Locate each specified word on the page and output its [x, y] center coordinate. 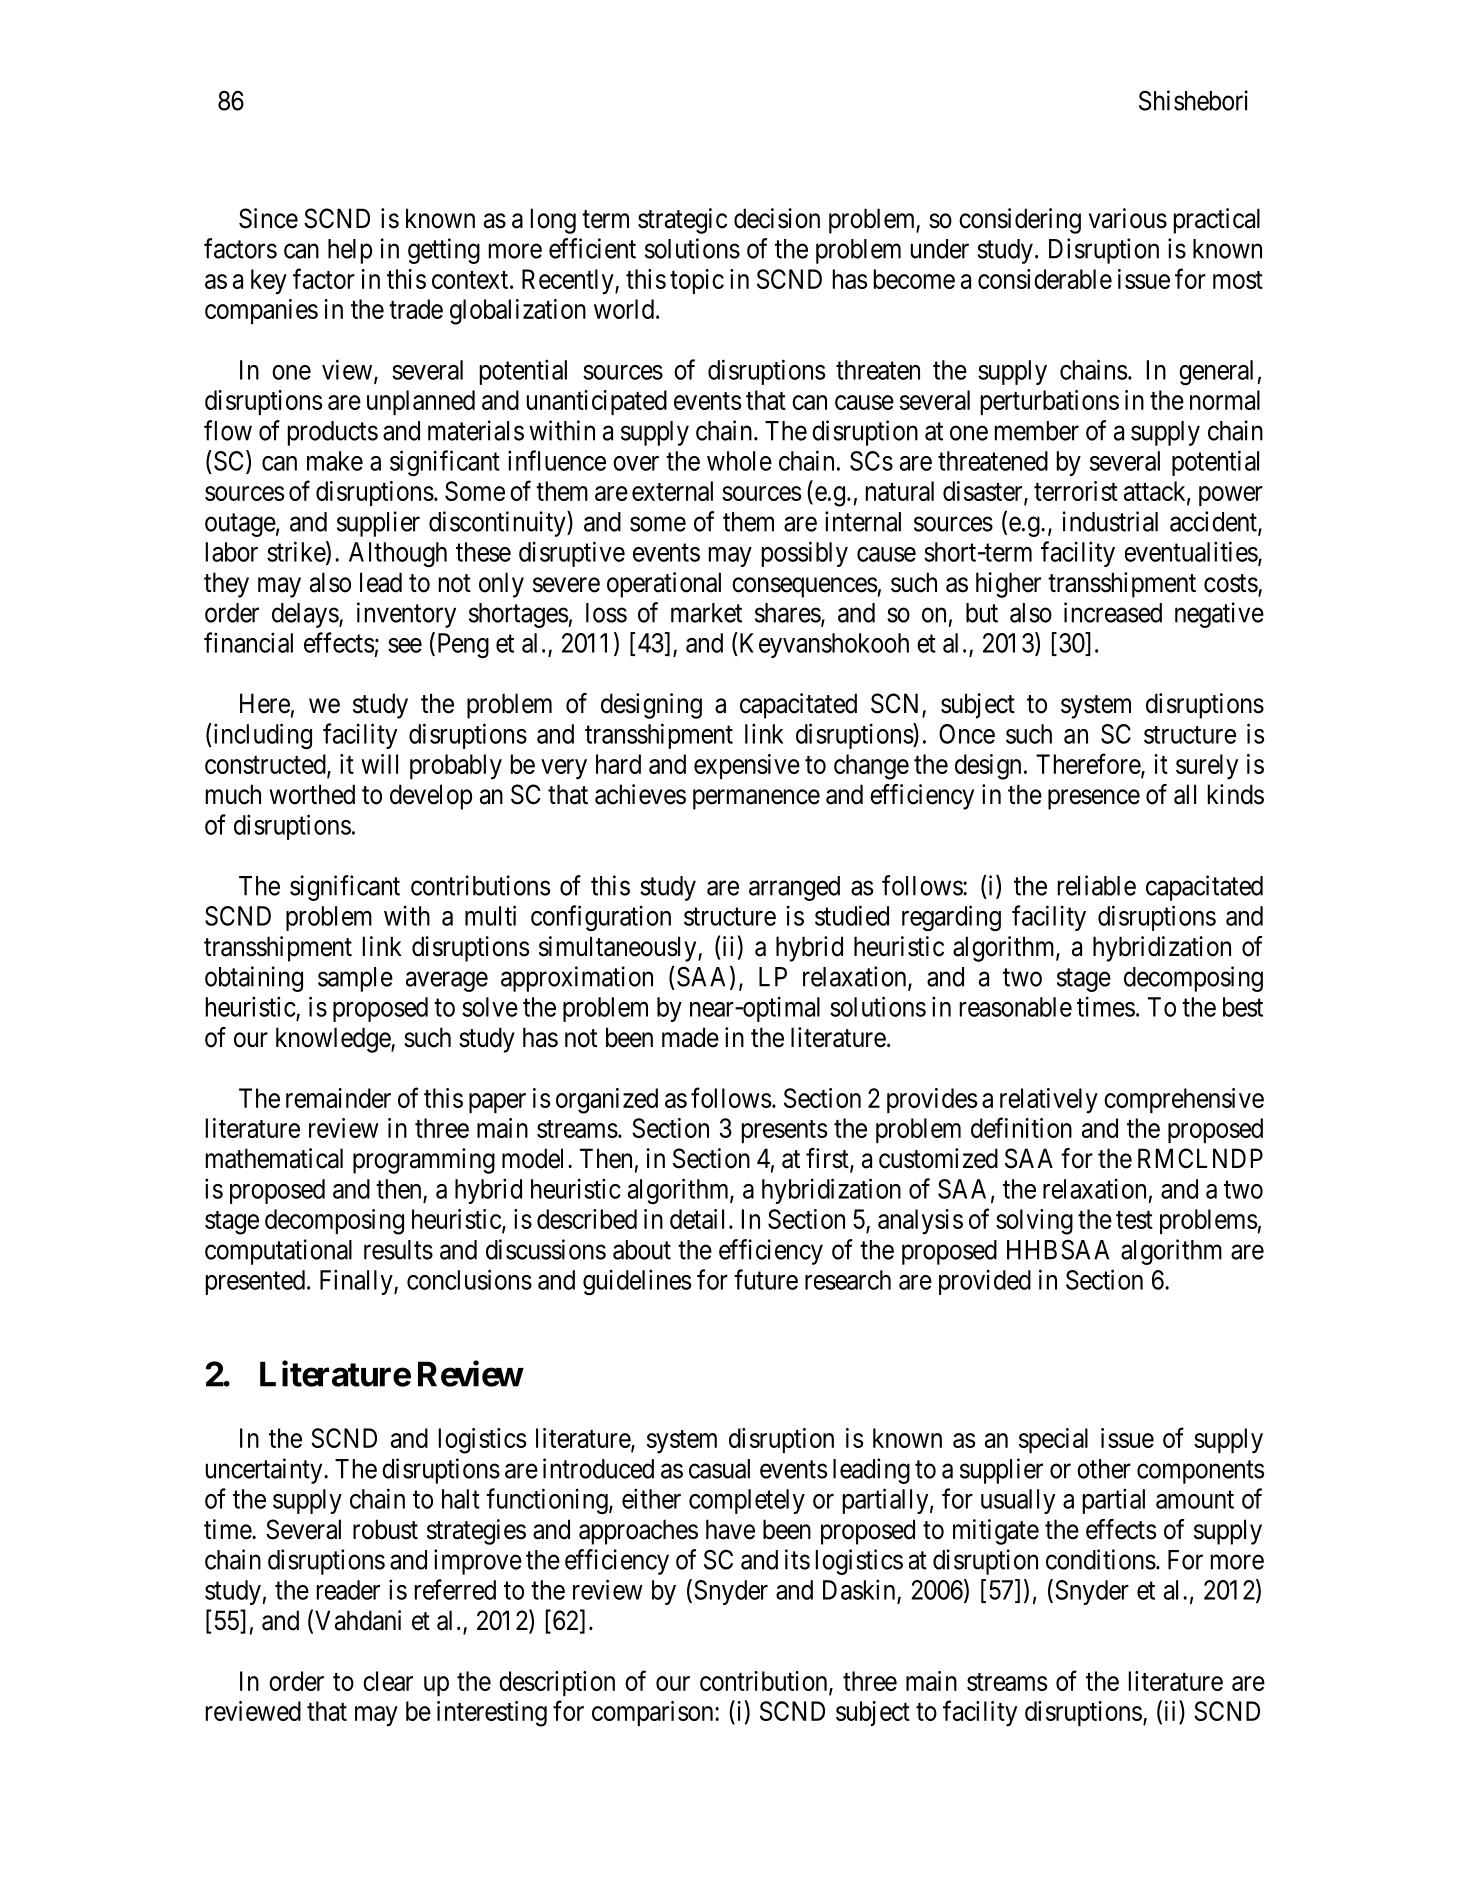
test [1134, 1220]
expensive [747, 766]
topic [697, 281]
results [398, 1250]
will [379, 764]
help [350, 251]
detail [697, 1219]
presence [1094, 799]
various [1128, 218]
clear [388, 1681]
